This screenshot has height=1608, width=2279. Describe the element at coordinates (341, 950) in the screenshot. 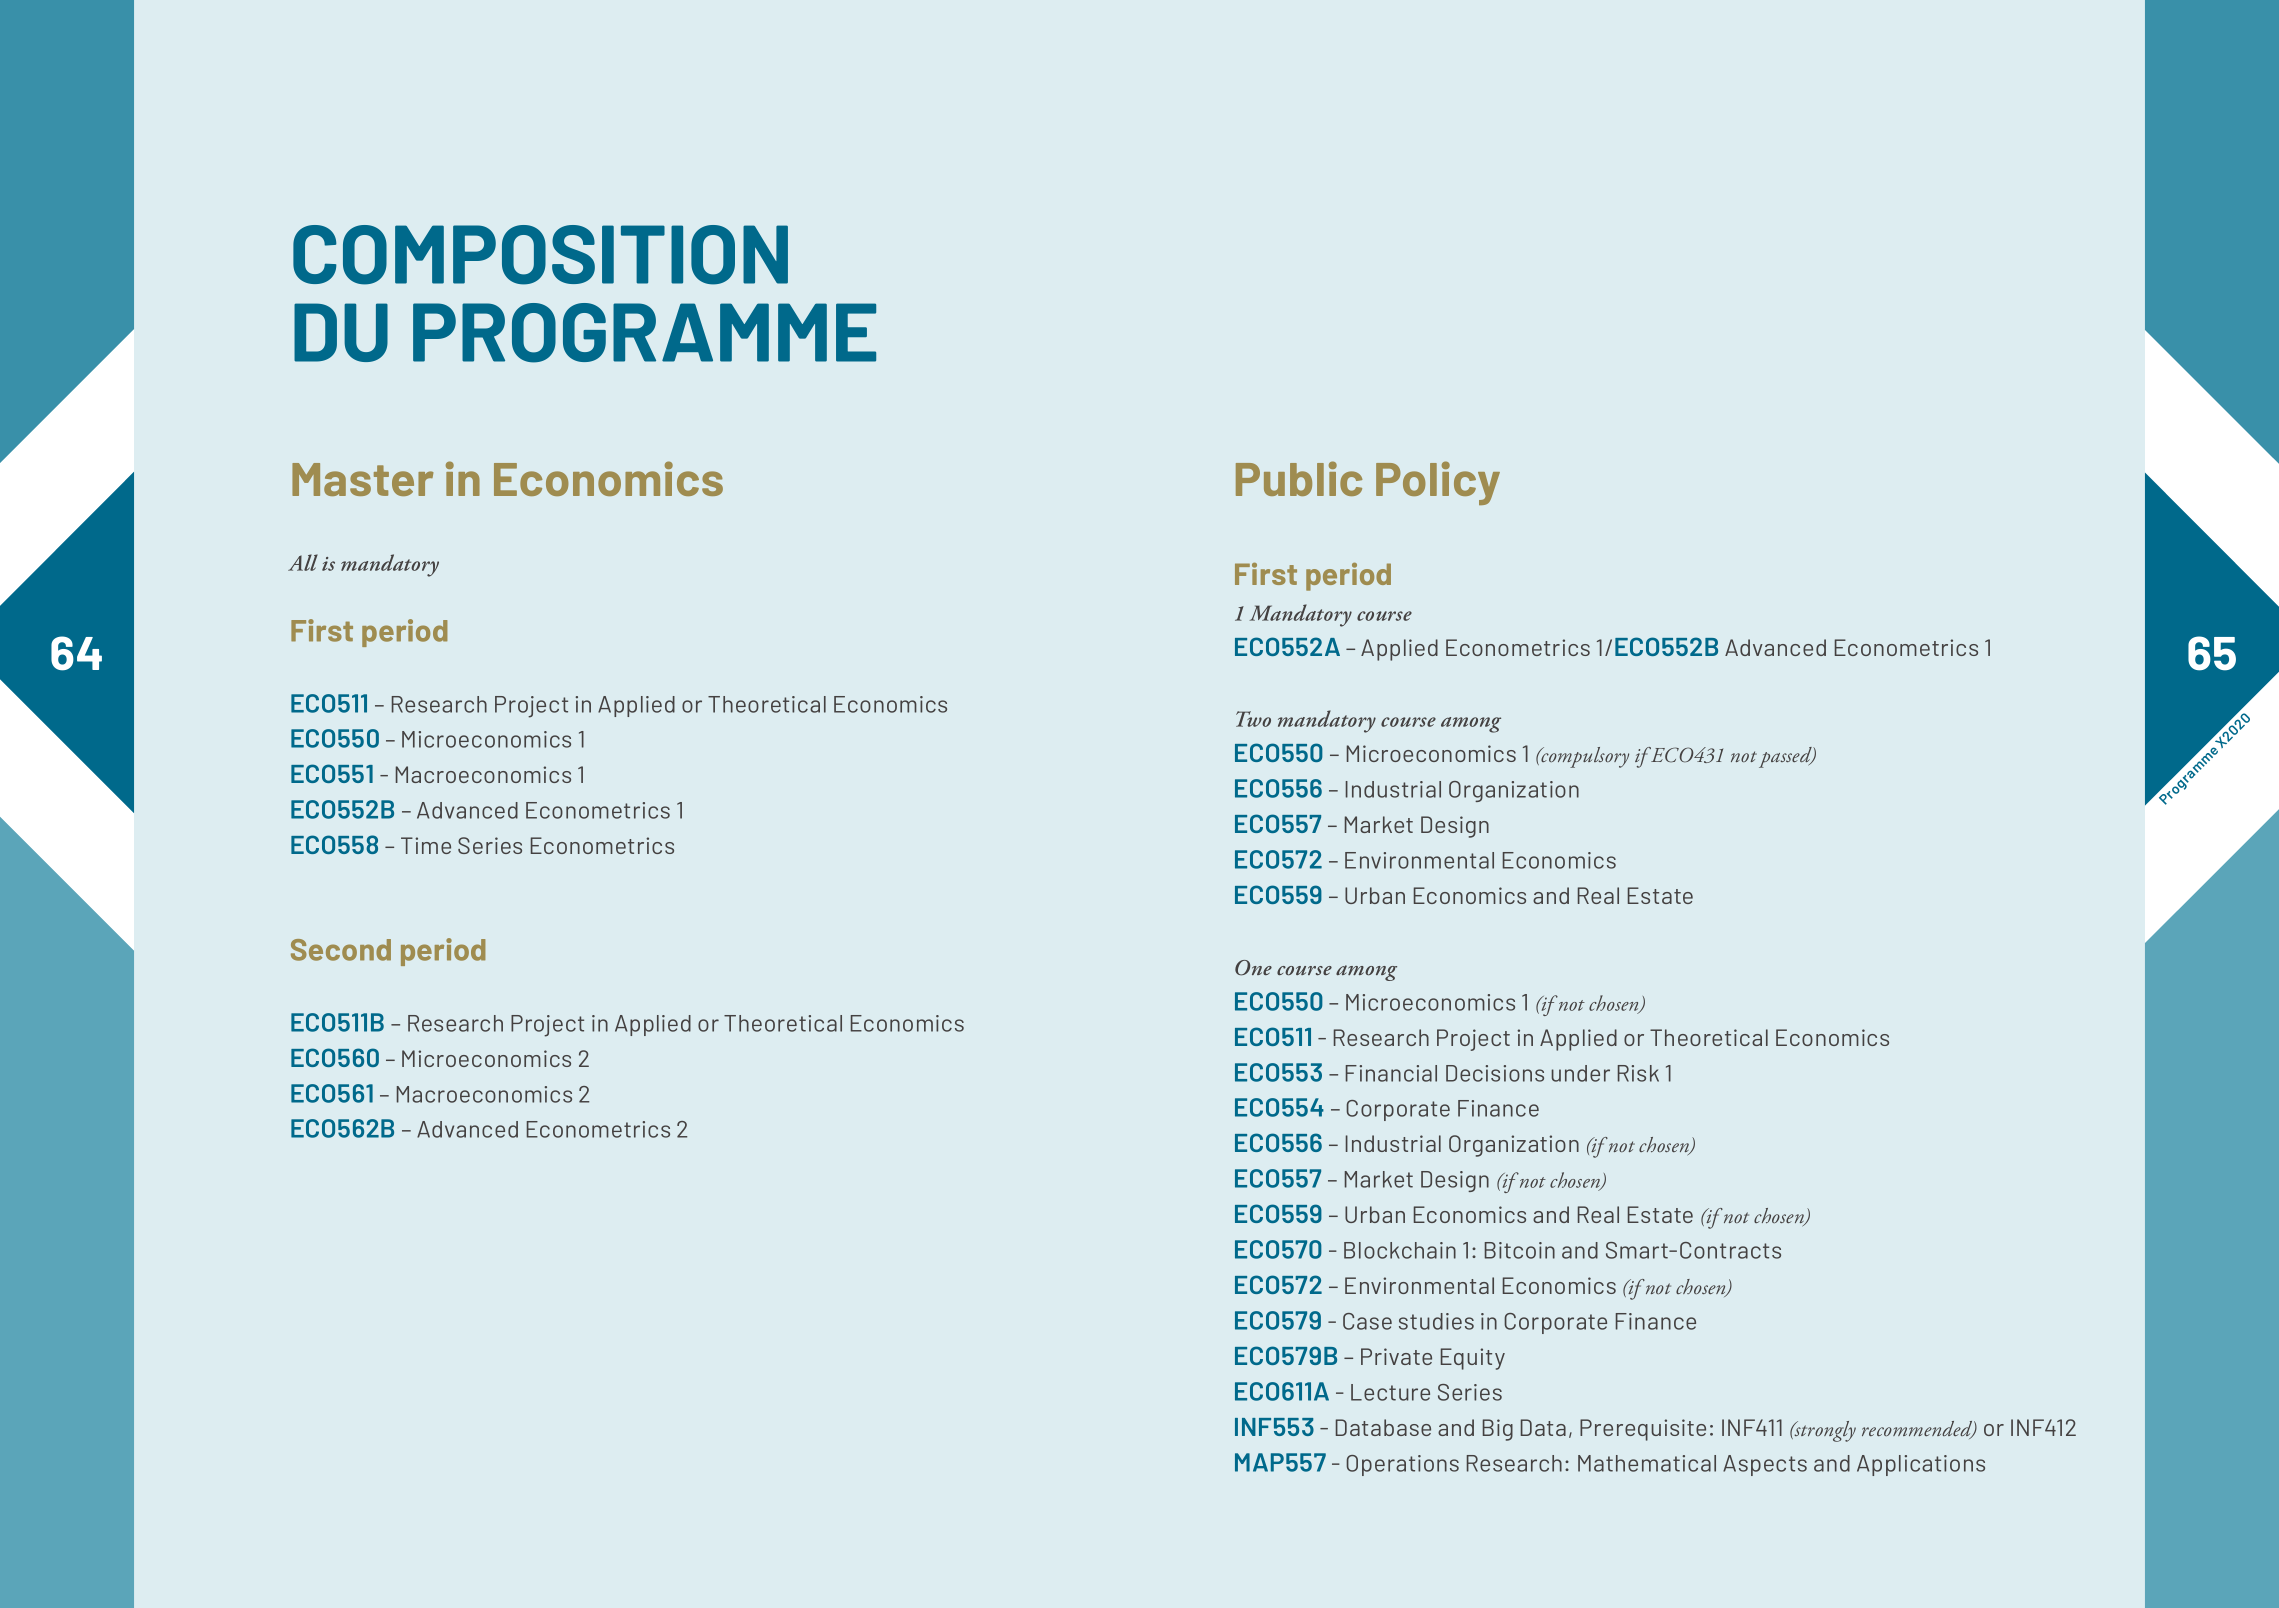

I see `Second` at that location.
